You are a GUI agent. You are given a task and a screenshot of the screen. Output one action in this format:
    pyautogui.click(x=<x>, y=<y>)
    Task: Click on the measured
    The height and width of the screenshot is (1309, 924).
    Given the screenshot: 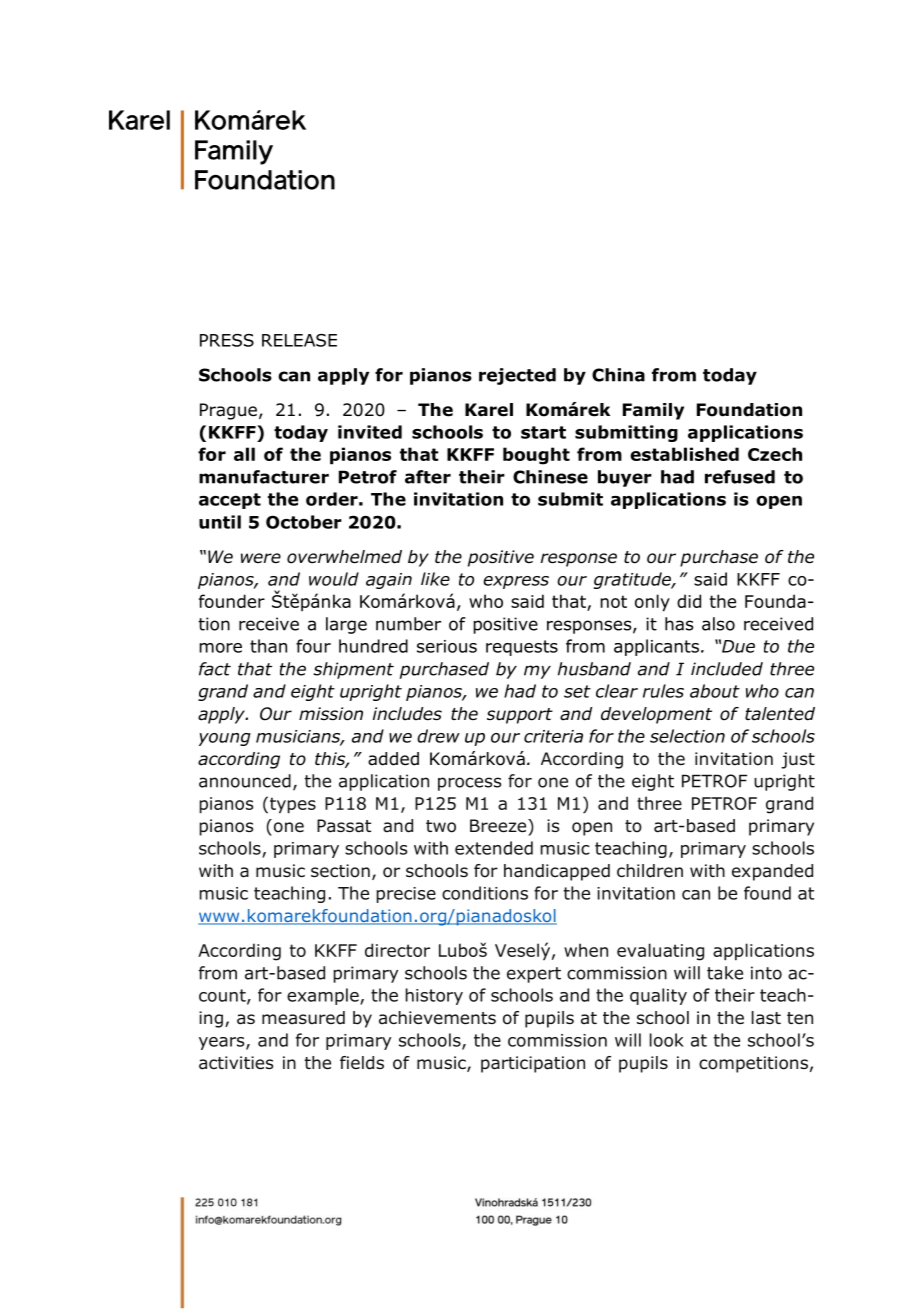 What is the action you would take?
    pyautogui.click(x=303, y=1018)
